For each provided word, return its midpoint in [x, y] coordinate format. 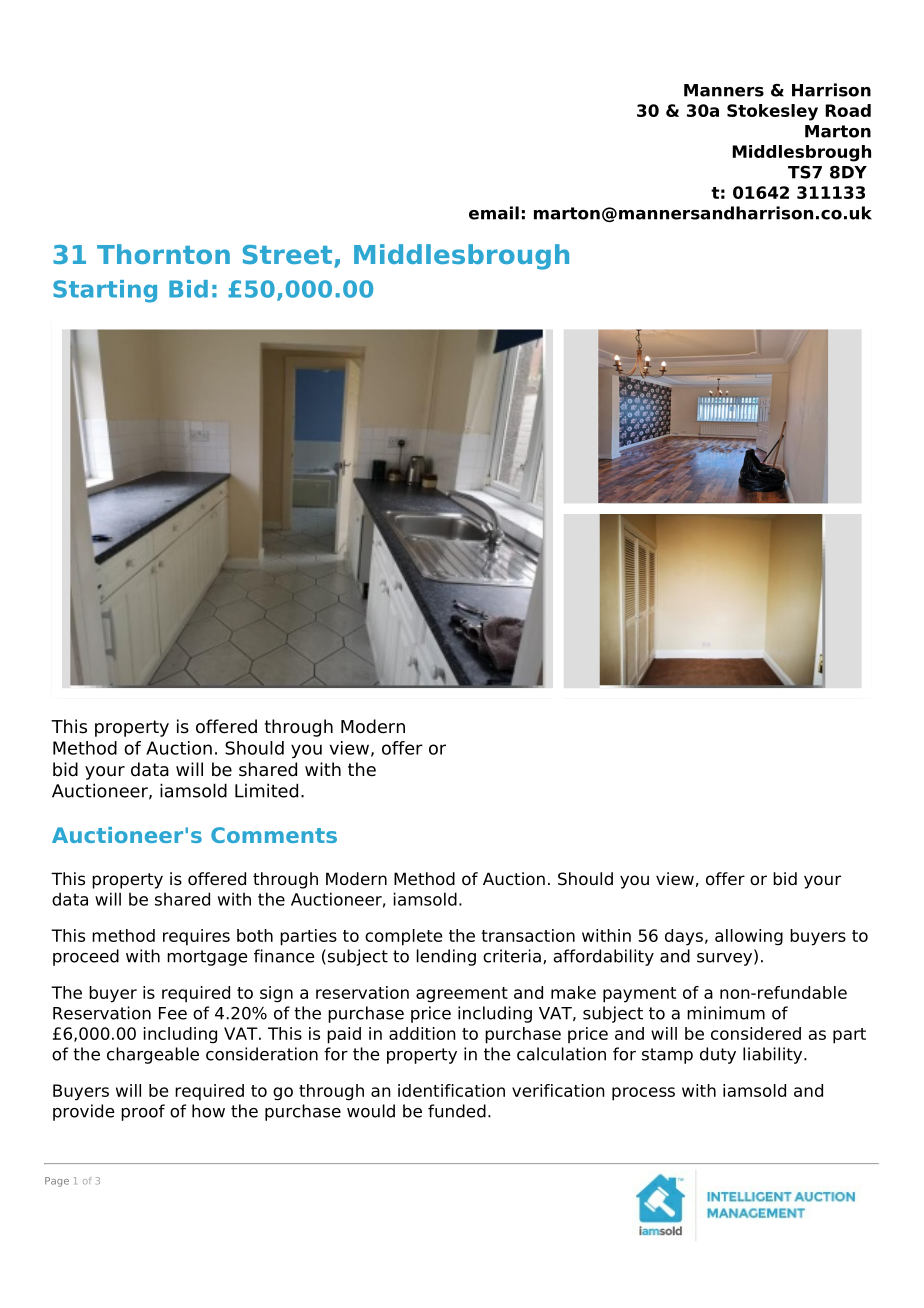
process [643, 1094]
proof [143, 1112]
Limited [266, 790]
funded [457, 1111]
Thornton [163, 254]
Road [848, 110]
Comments [274, 835]
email [494, 213]
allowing [749, 937]
